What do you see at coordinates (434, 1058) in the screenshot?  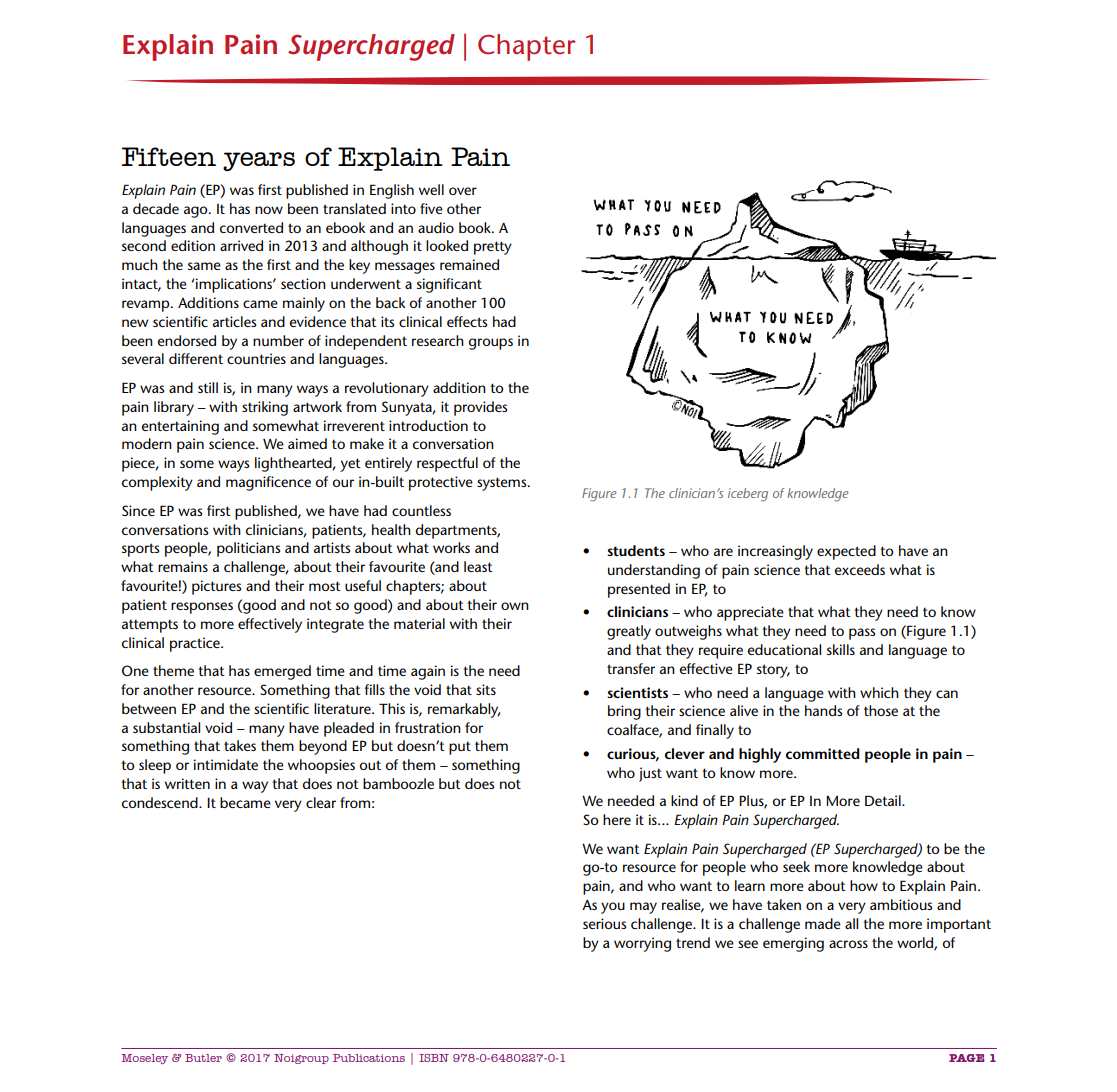 I see `ISBN` at bounding box center [434, 1058].
